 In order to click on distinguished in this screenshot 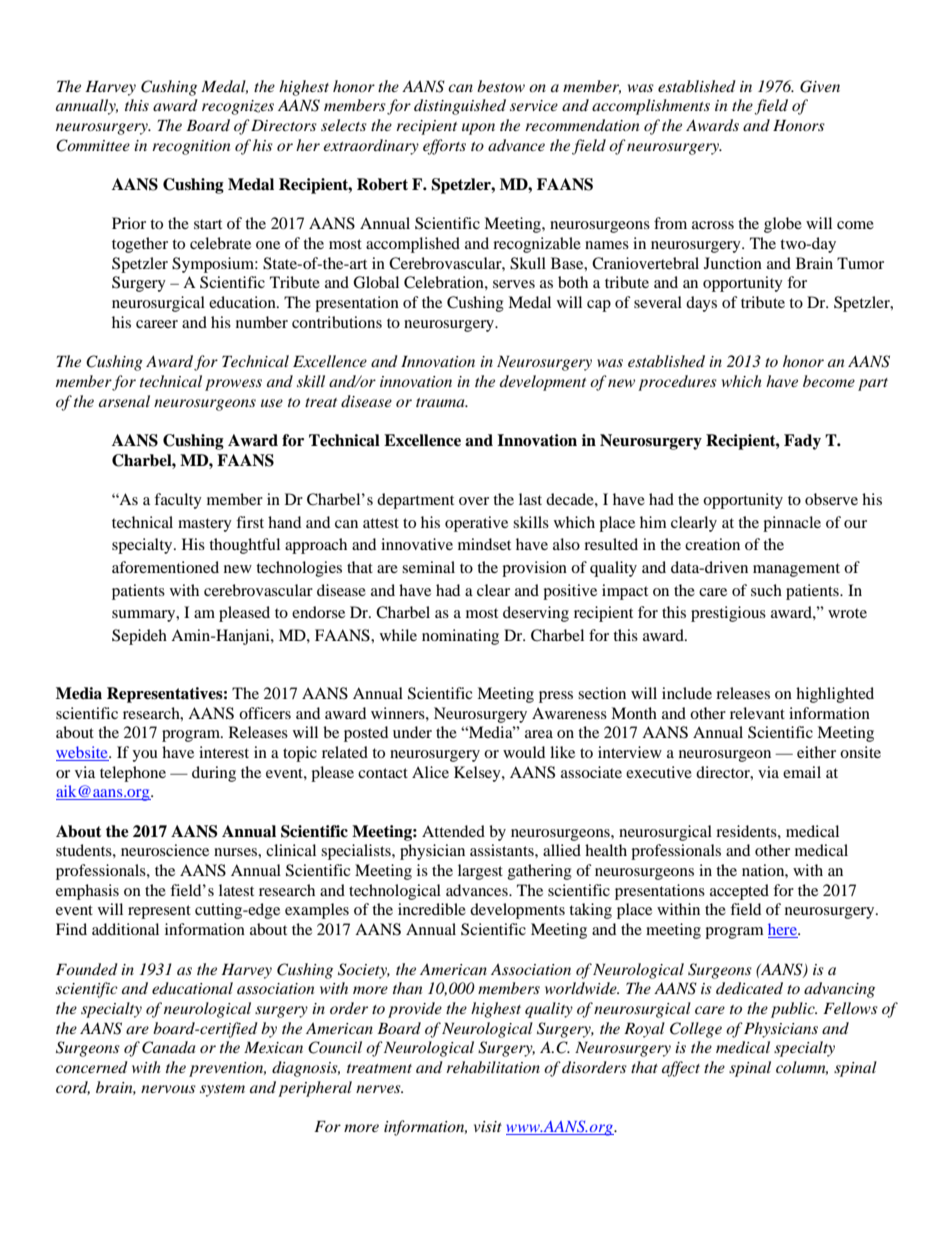, I will do `click(460, 107)`.
